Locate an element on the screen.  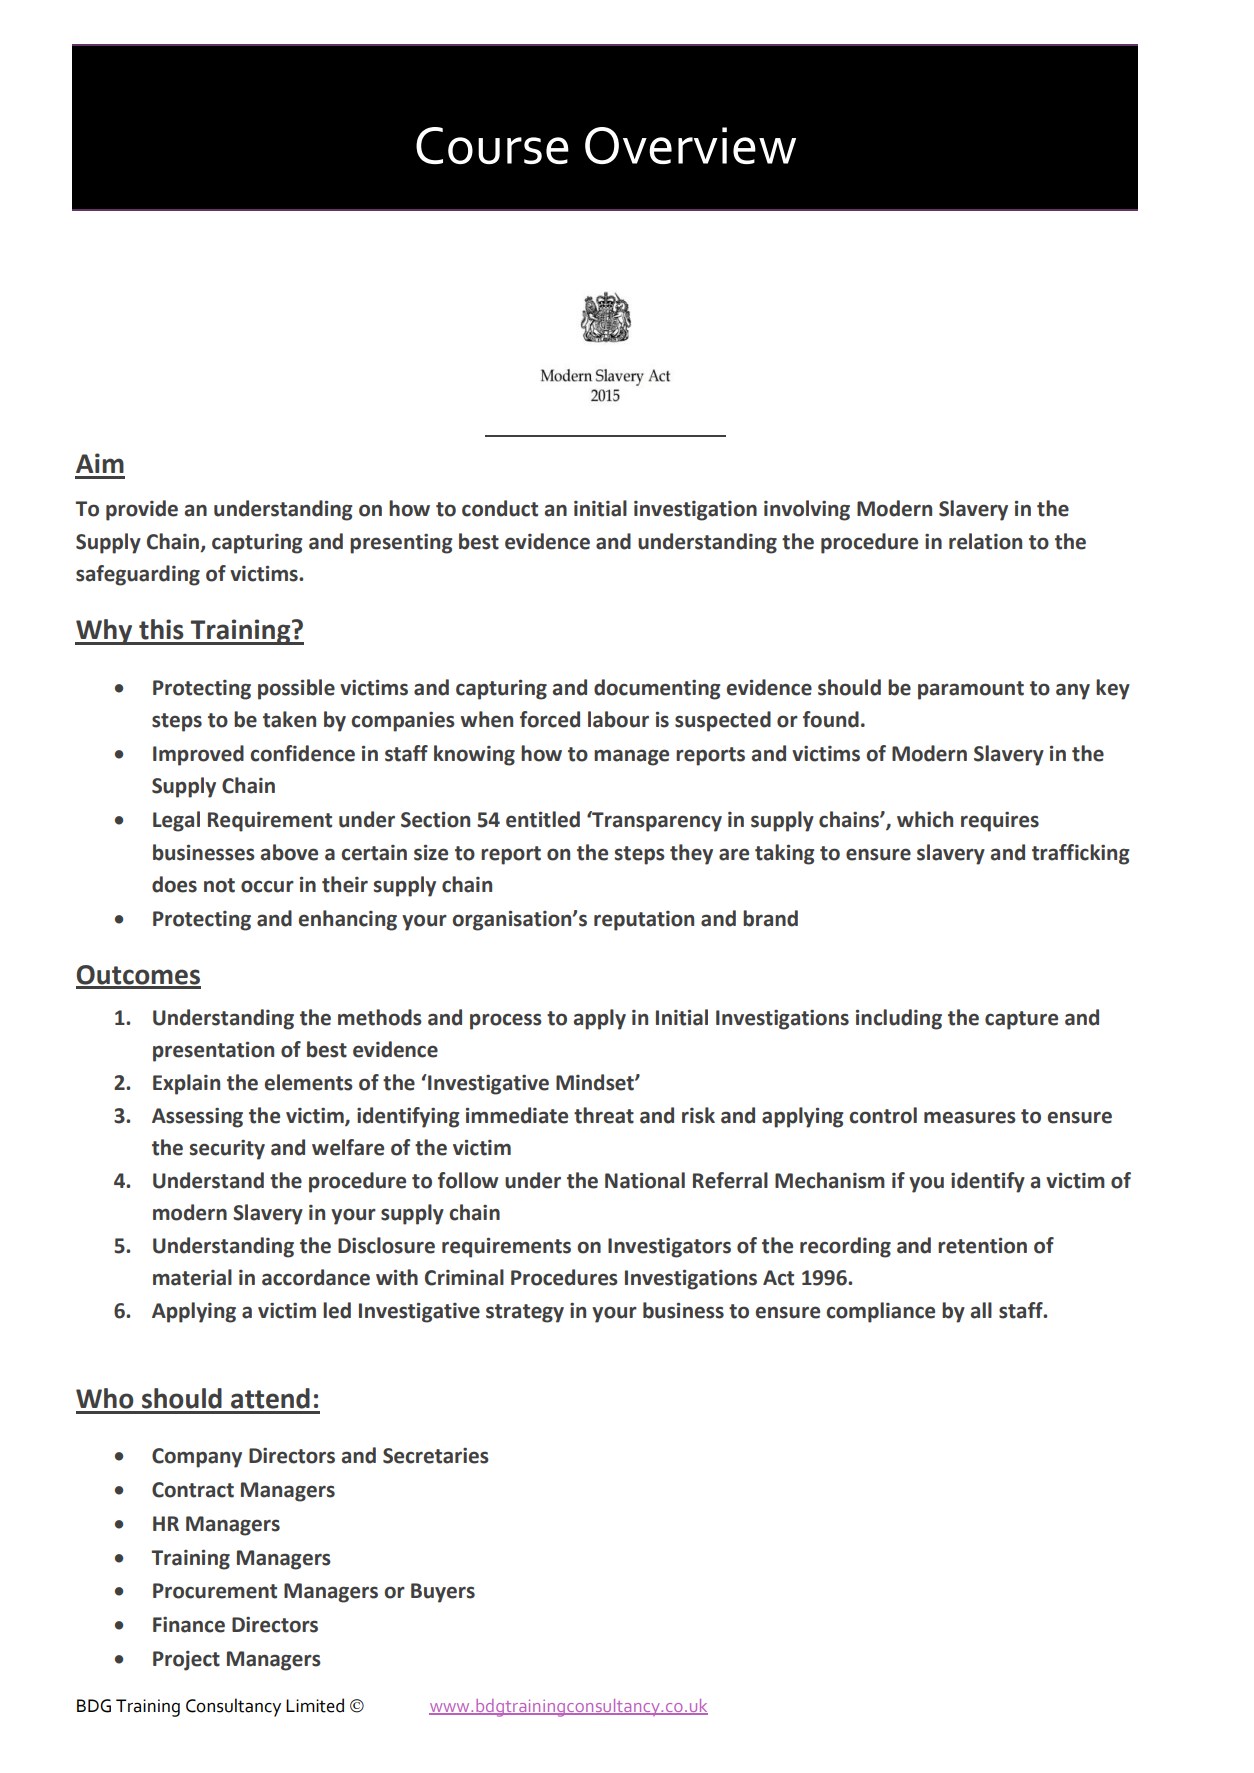
all is located at coordinates (981, 1310).
